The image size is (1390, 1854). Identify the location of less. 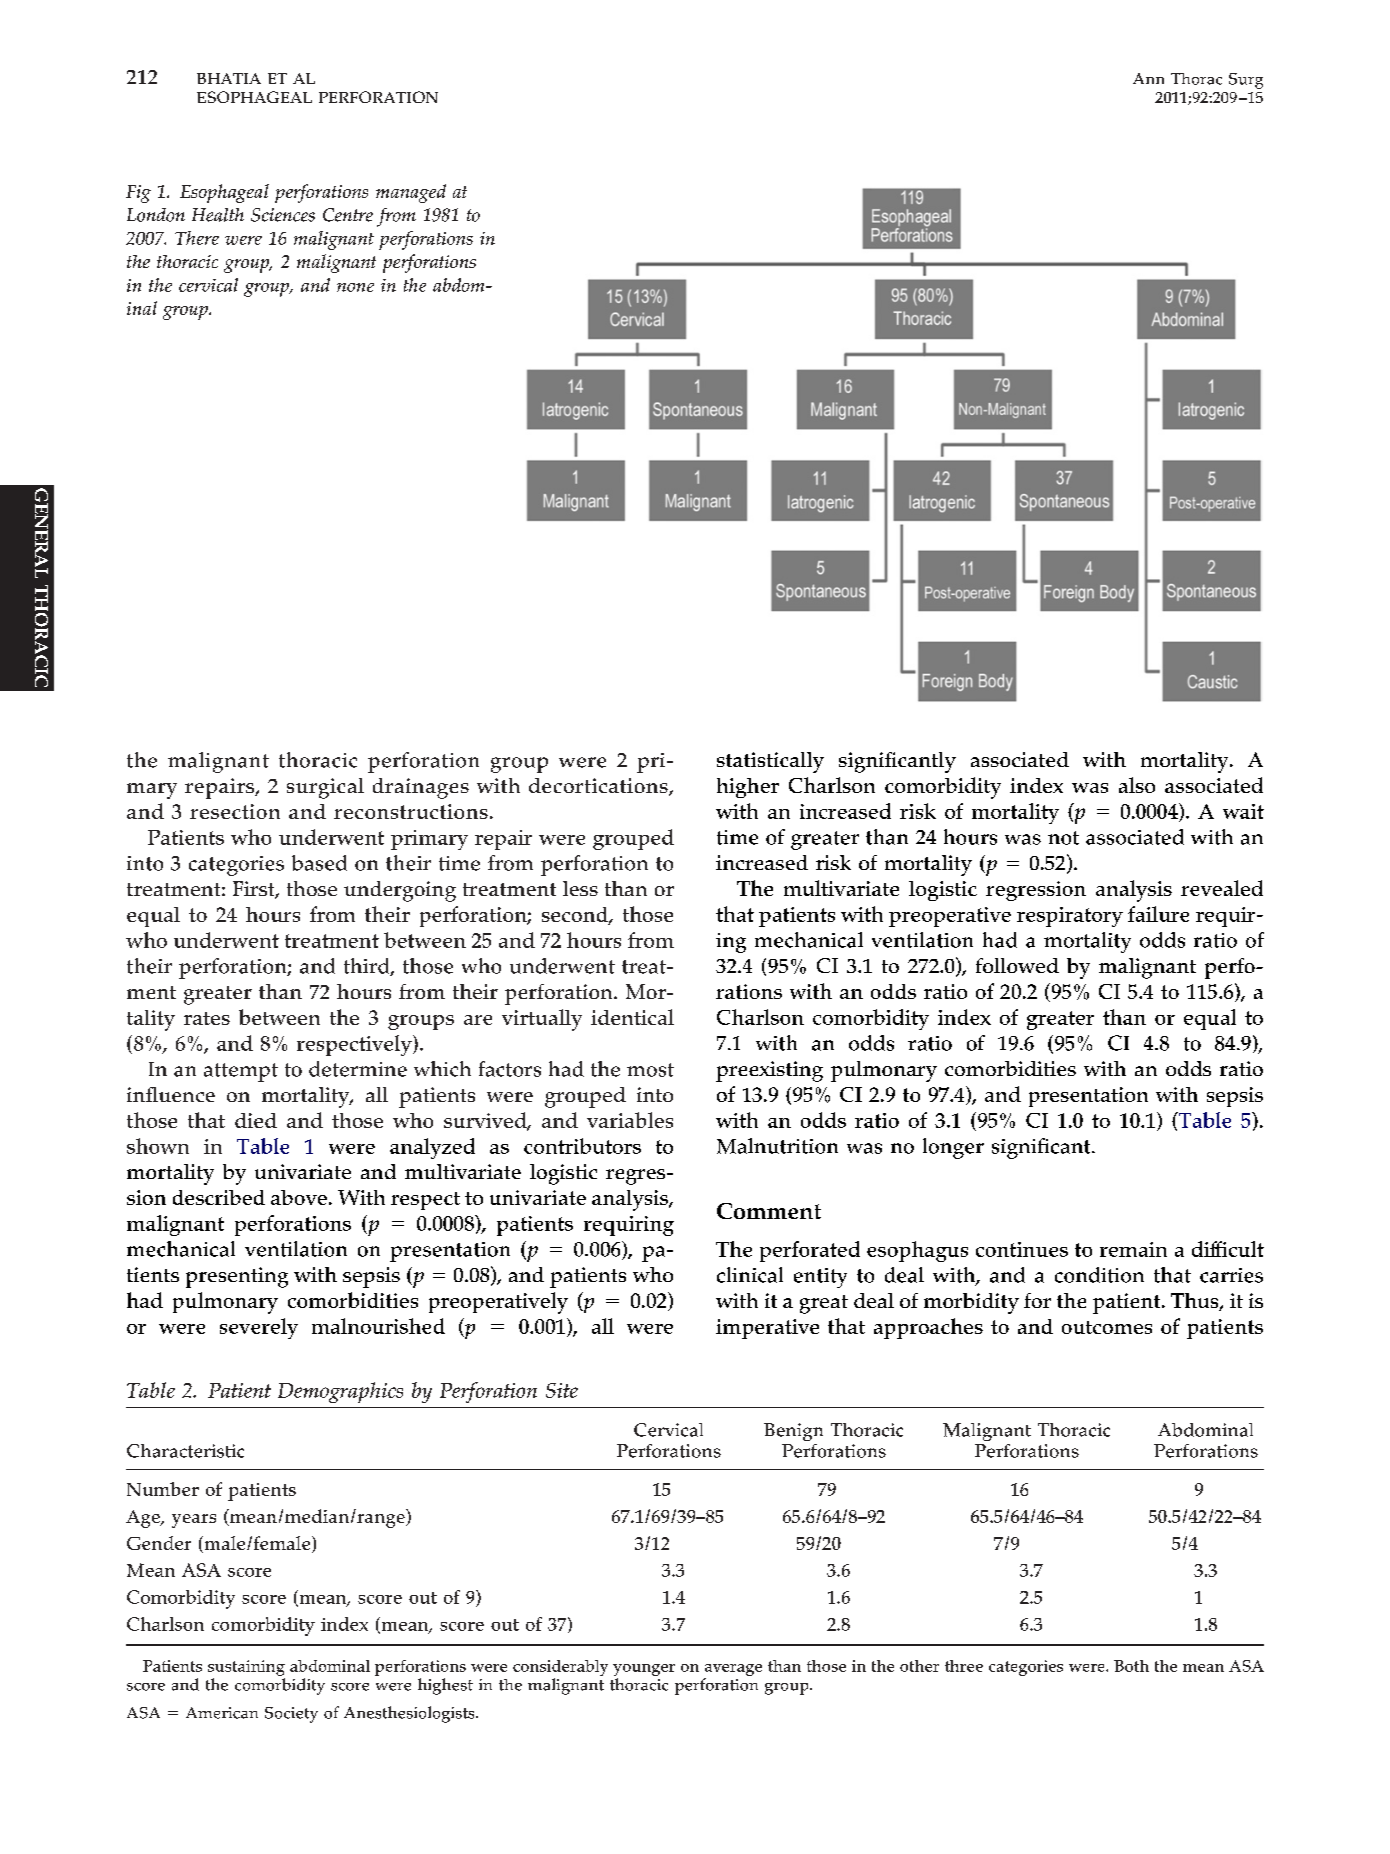
(580, 888).
